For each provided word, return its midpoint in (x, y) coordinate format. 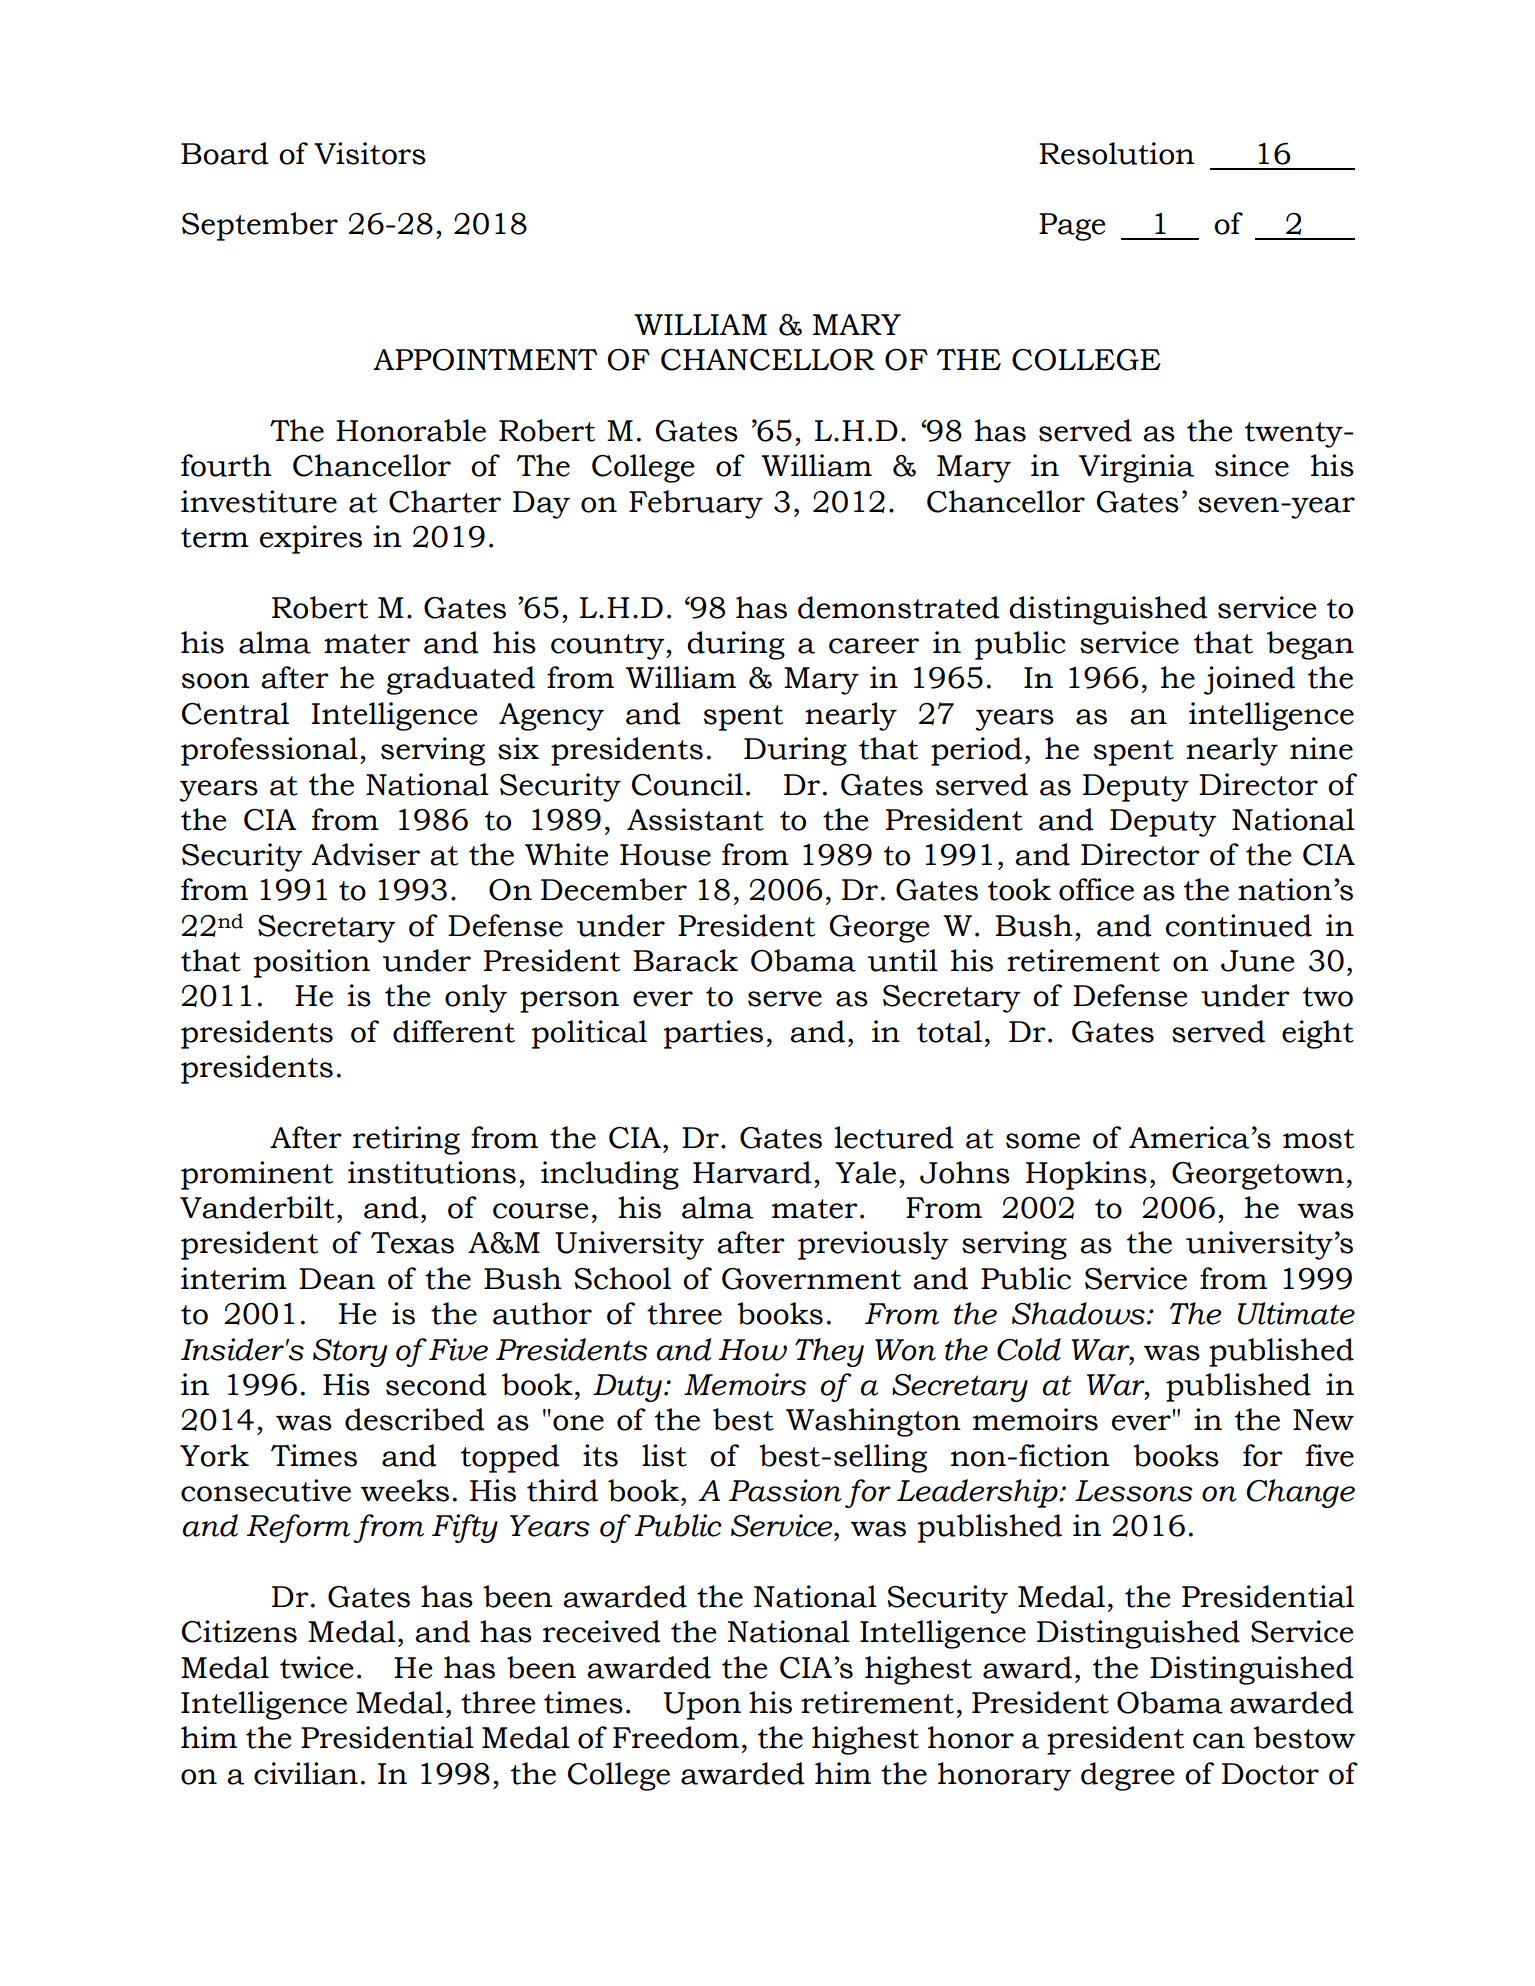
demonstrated (899, 607)
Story (350, 1353)
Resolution (1117, 153)
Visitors (370, 153)
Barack (685, 960)
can (1219, 1741)
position (312, 963)
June (1258, 961)
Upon (702, 1706)
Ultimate (1296, 1313)
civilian (306, 1773)
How (752, 1350)
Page (1072, 227)
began (1310, 645)
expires (311, 539)
